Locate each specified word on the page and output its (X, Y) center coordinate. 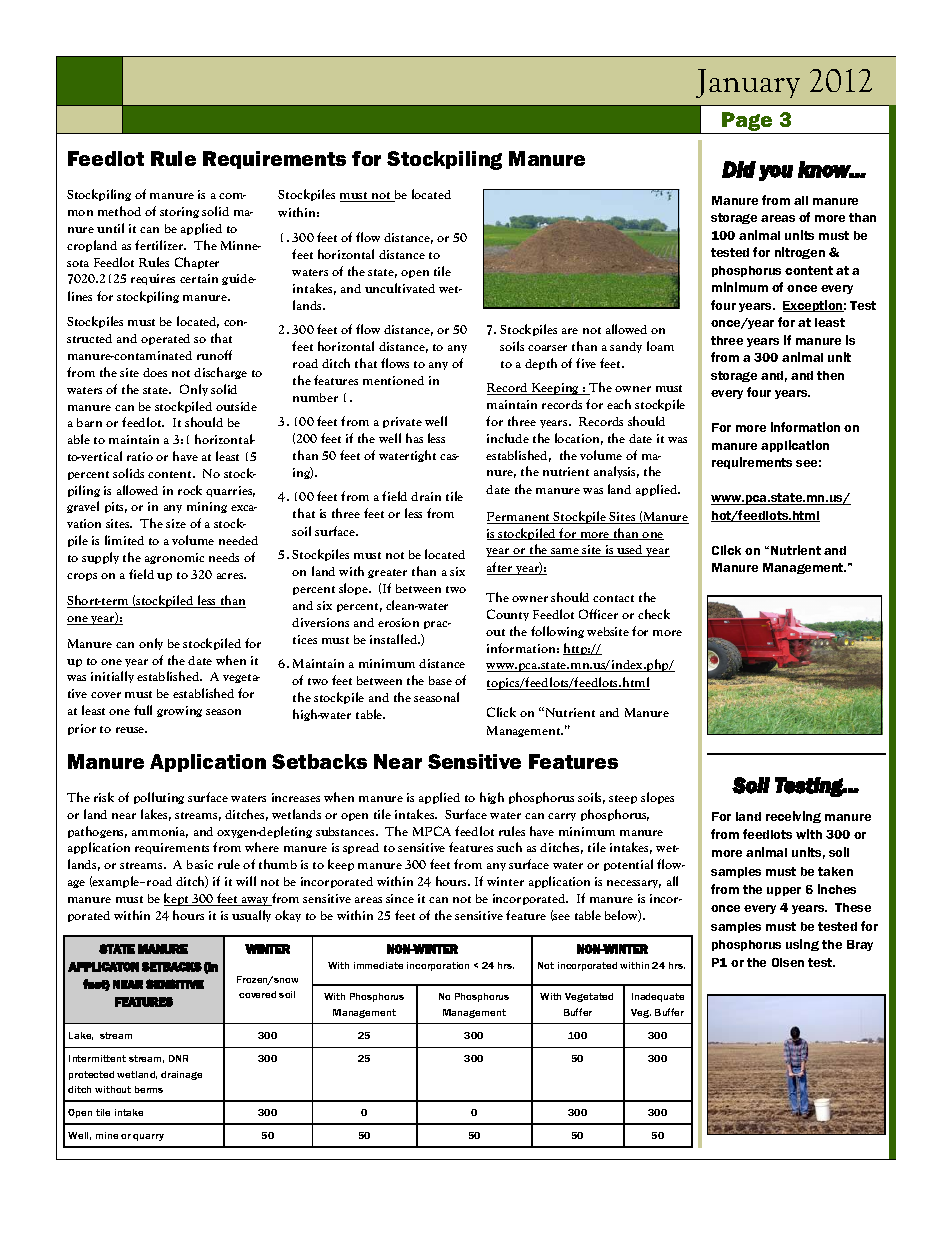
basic (200, 864)
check (654, 614)
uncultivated (400, 288)
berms (149, 1089)
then (830, 375)
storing (179, 212)
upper (784, 891)
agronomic (174, 558)
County (508, 615)
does (155, 372)
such (509, 847)
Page (748, 123)
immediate (378, 965)
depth (541, 364)
